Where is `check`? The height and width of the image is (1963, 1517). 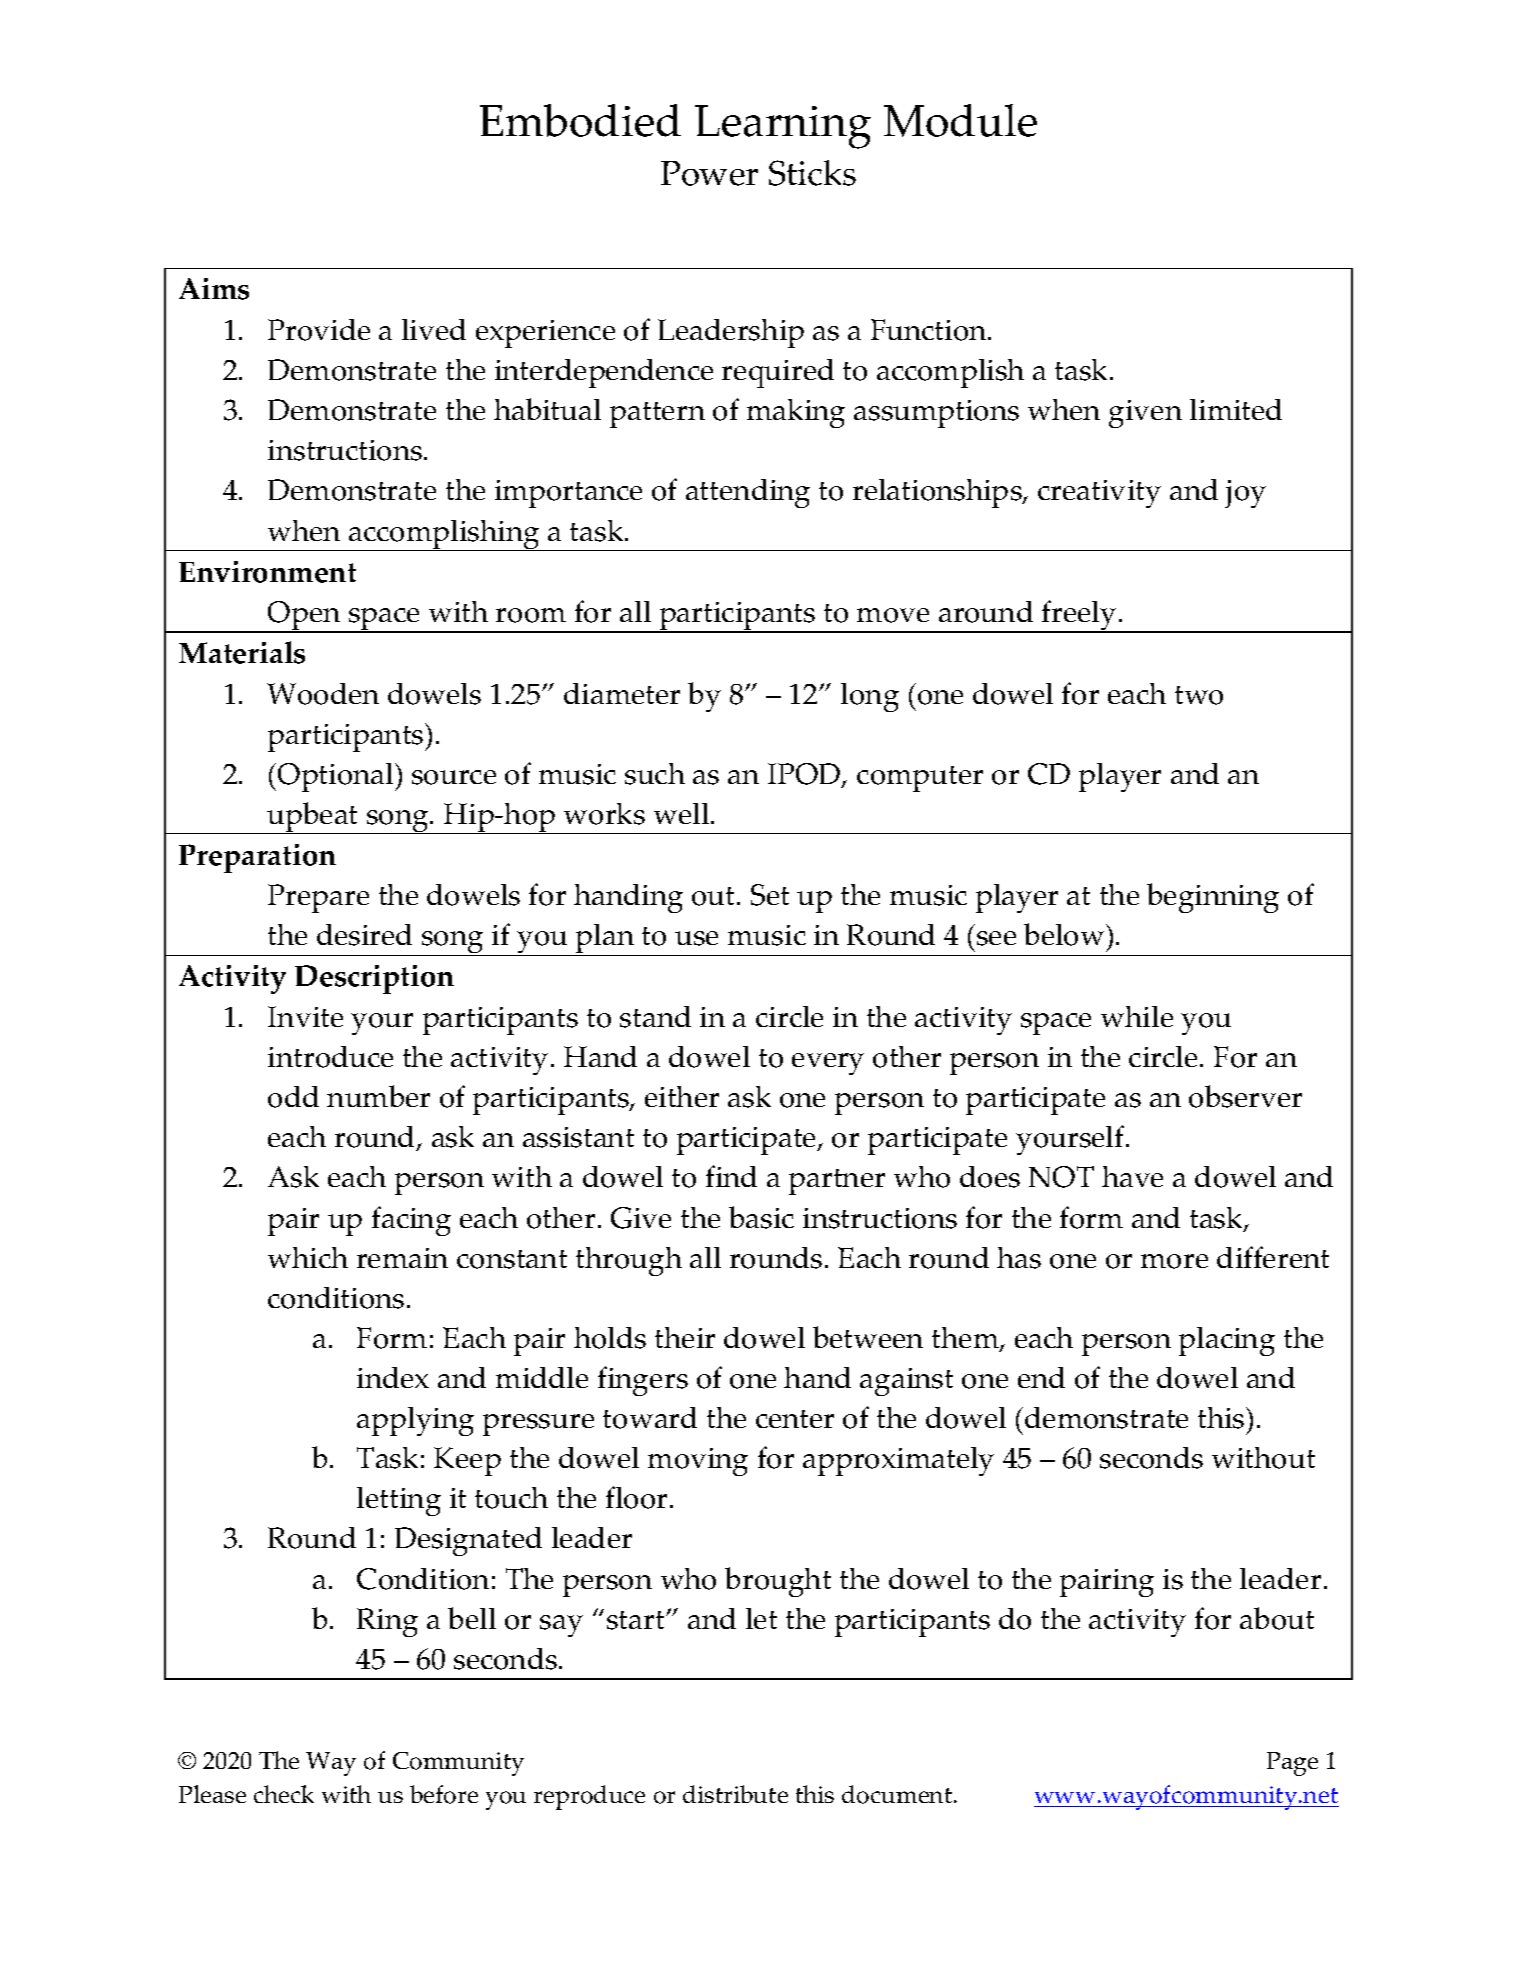
check is located at coordinates (284, 1794).
